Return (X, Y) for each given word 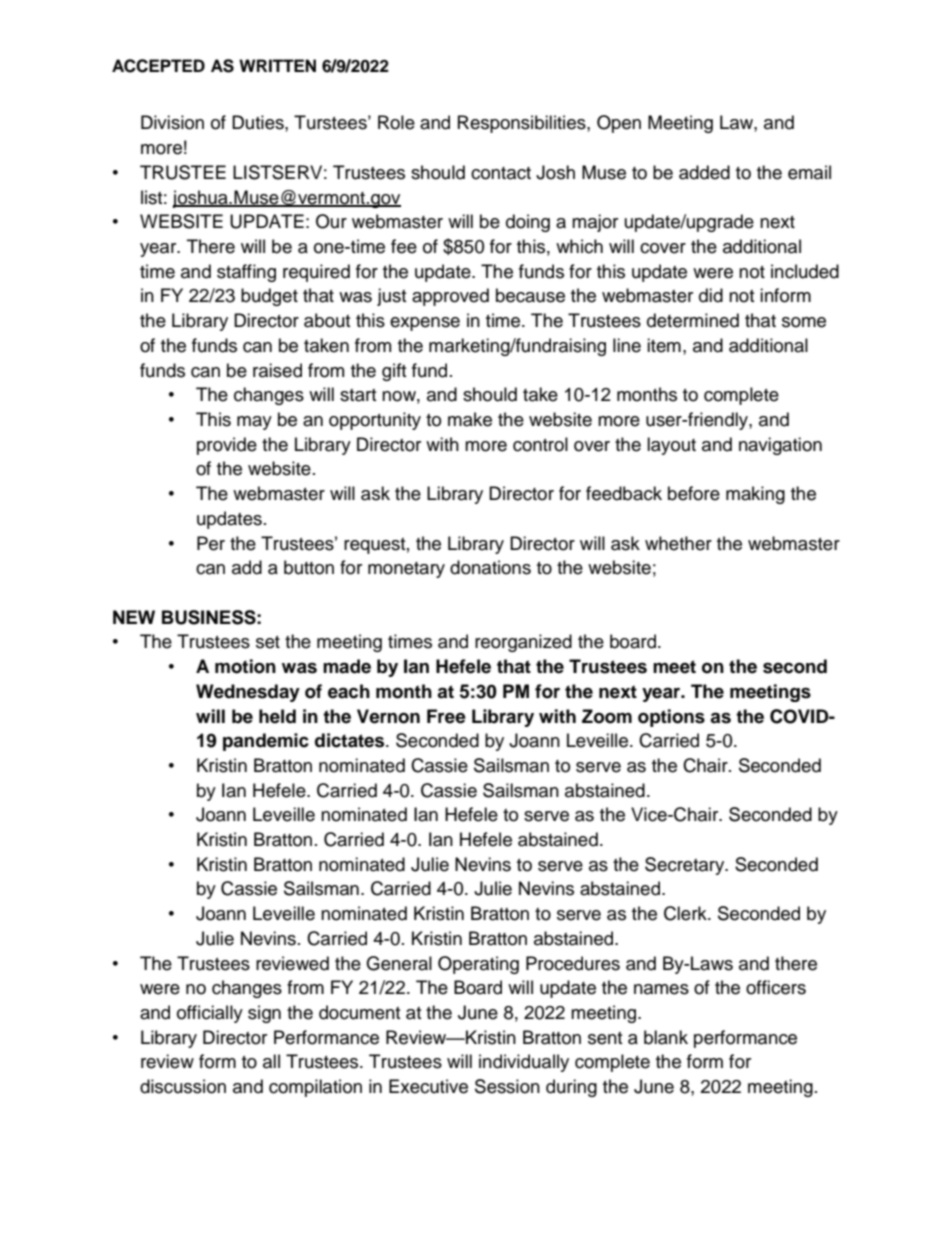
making (755, 495)
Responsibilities (523, 124)
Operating (478, 965)
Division (172, 122)
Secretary (686, 866)
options (671, 718)
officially (210, 1014)
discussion (183, 1086)
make (470, 419)
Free (446, 716)
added (704, 172)
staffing (246, 273)
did (711, 295)
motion (245, 666)
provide (227, 446)
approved (450, 297)
